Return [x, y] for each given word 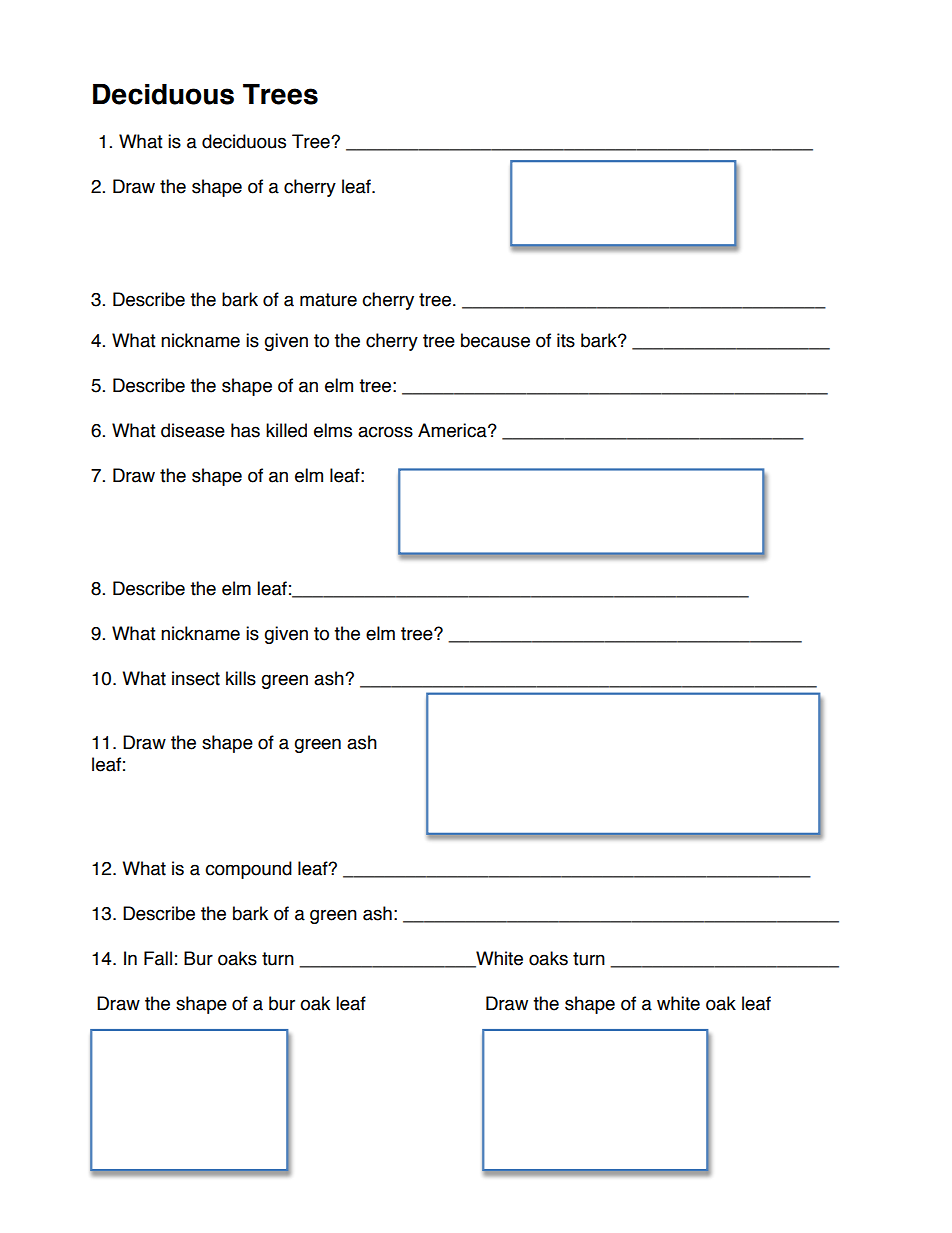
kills [241, 678]
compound [248, 870]
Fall [158, 958]
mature [328, 300]
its [566, 340]
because [495, 340]
